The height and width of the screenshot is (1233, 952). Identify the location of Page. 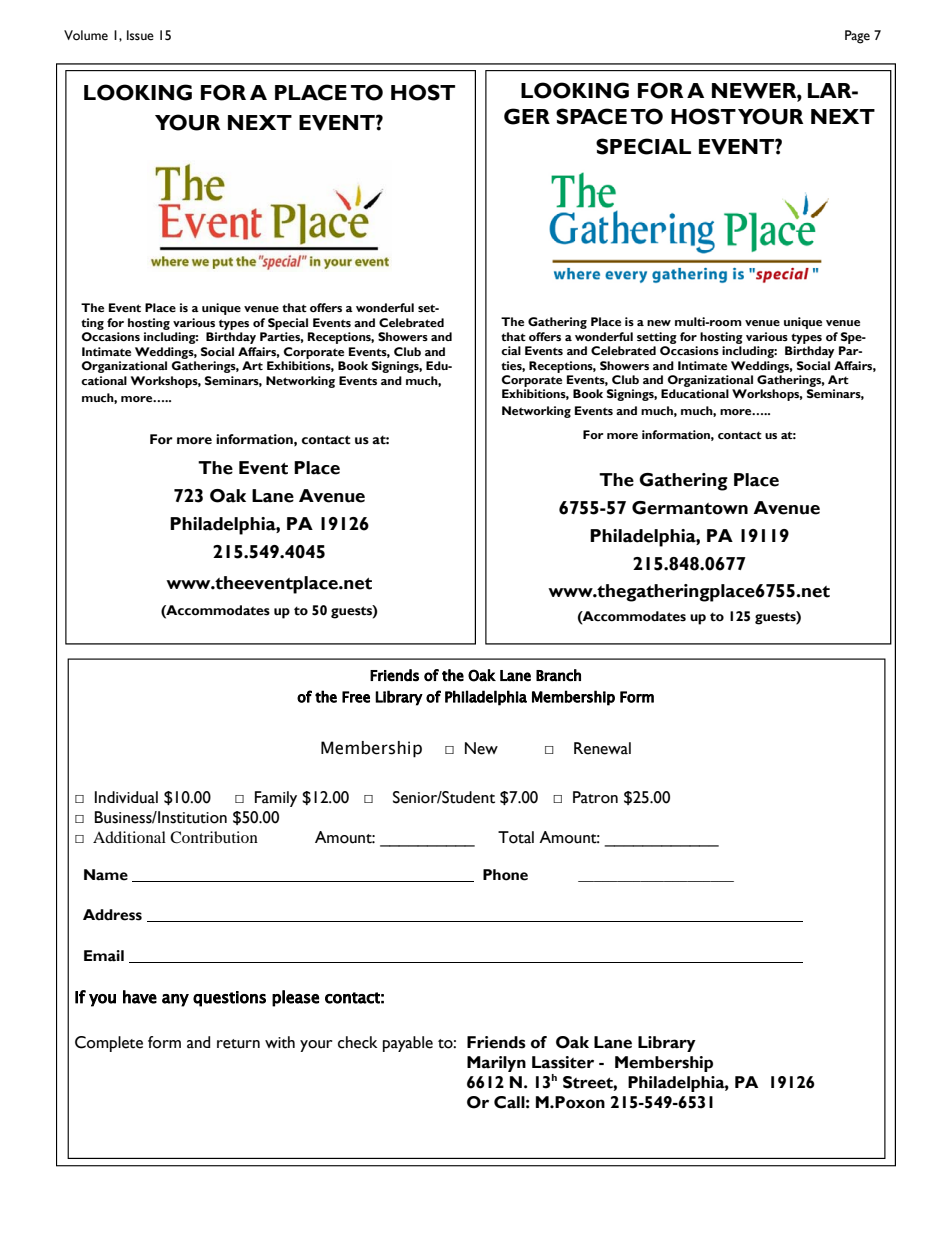
(857, 37).
